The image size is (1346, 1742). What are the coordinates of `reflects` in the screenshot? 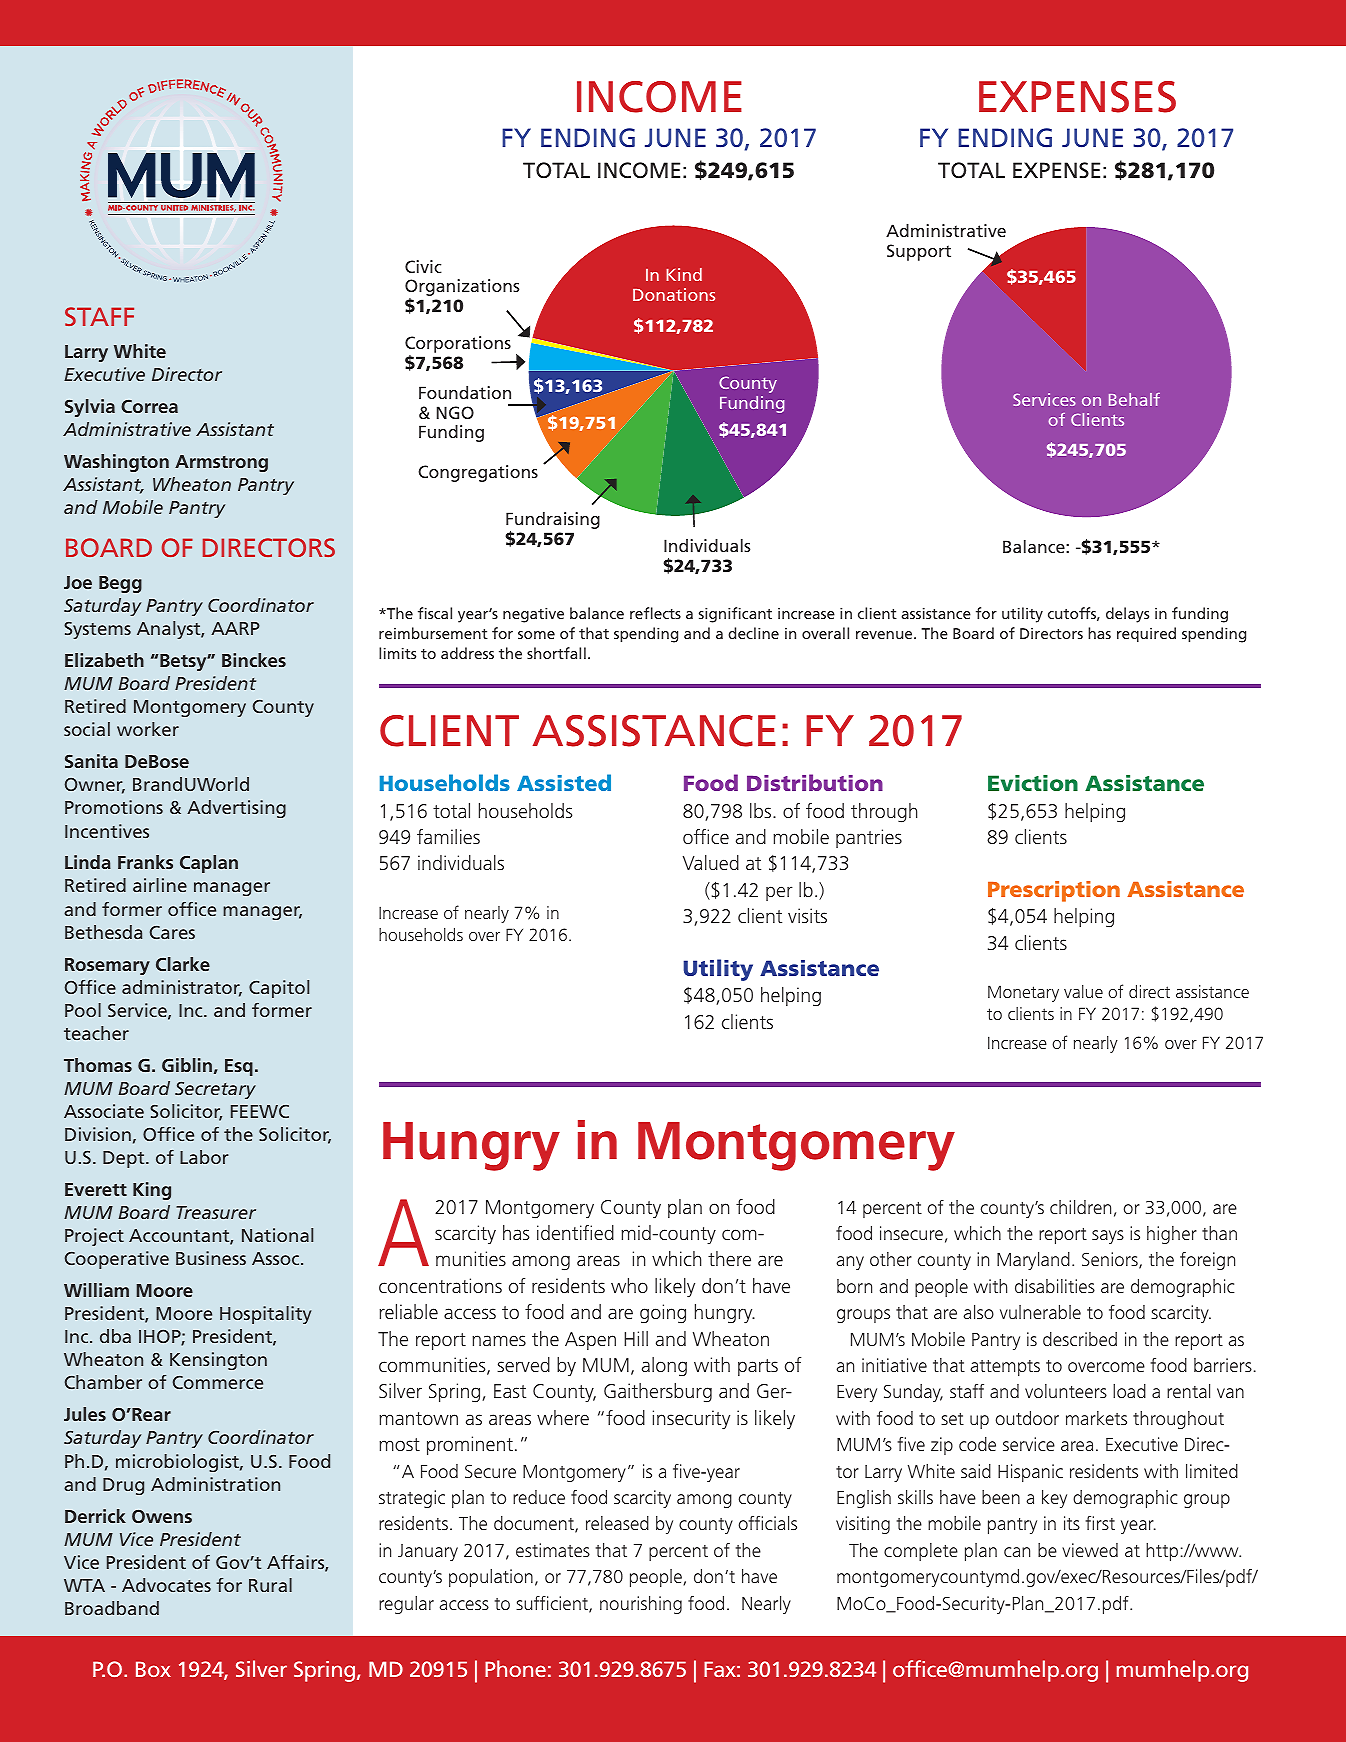 It's located at (655, 613).
